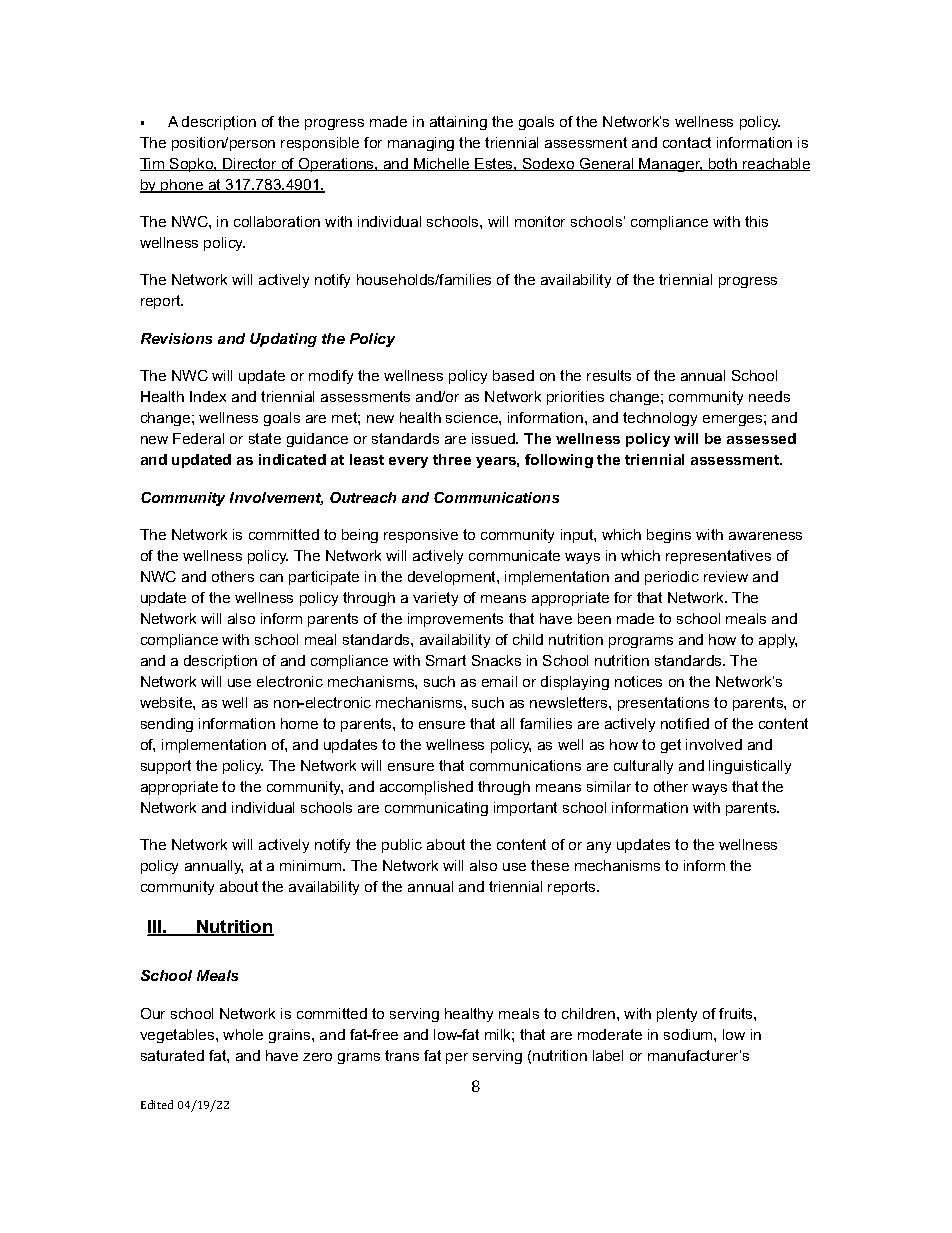 This screenshot has width=952, height=1233. I want to click on Michelle, so click(442, 164).
